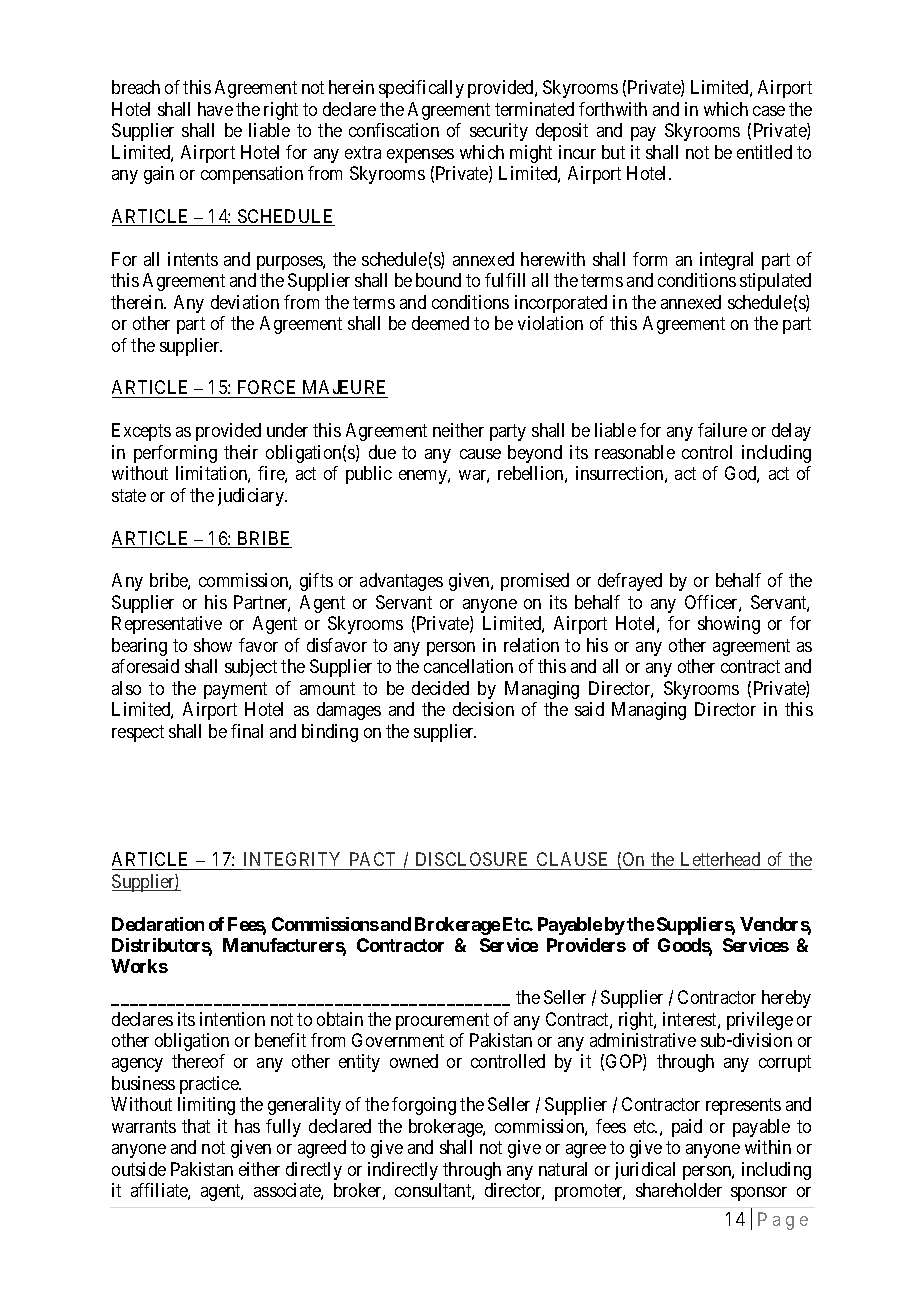  What do you see at coordinates (572, 859) in the screenshot?
I see `CLAUSE` at bounding box center [572, 859].
